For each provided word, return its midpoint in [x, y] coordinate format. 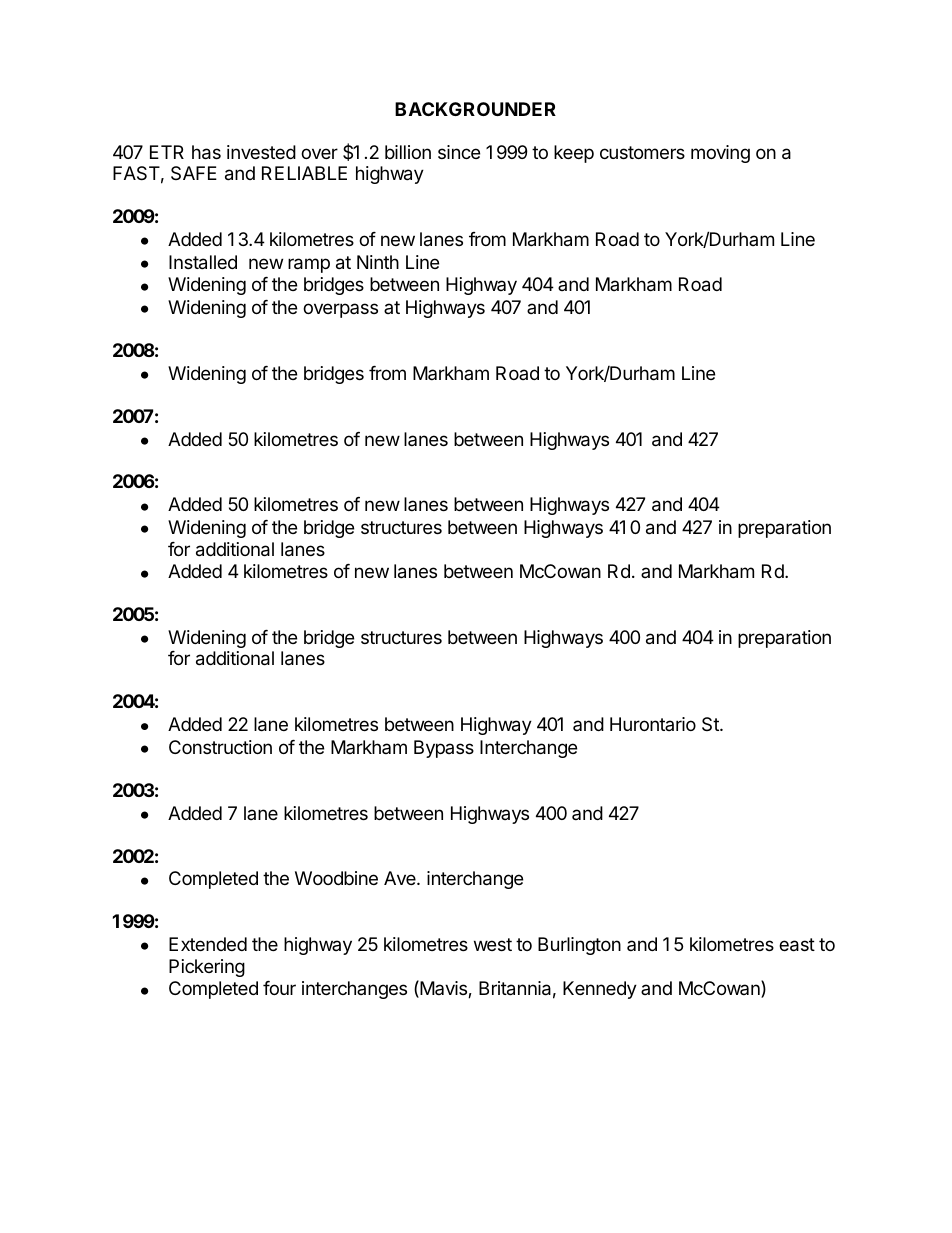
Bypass [444, 749]
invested [261, 152]
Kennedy [600, 990]
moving [720, 154]
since [459, 152]
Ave [401, 878]
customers [642, 152]
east [797, 945]
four [279, 988]
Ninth [378, 262]
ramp [309, 265]
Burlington [579, 946]
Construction [220, 747]
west [493, 944]
